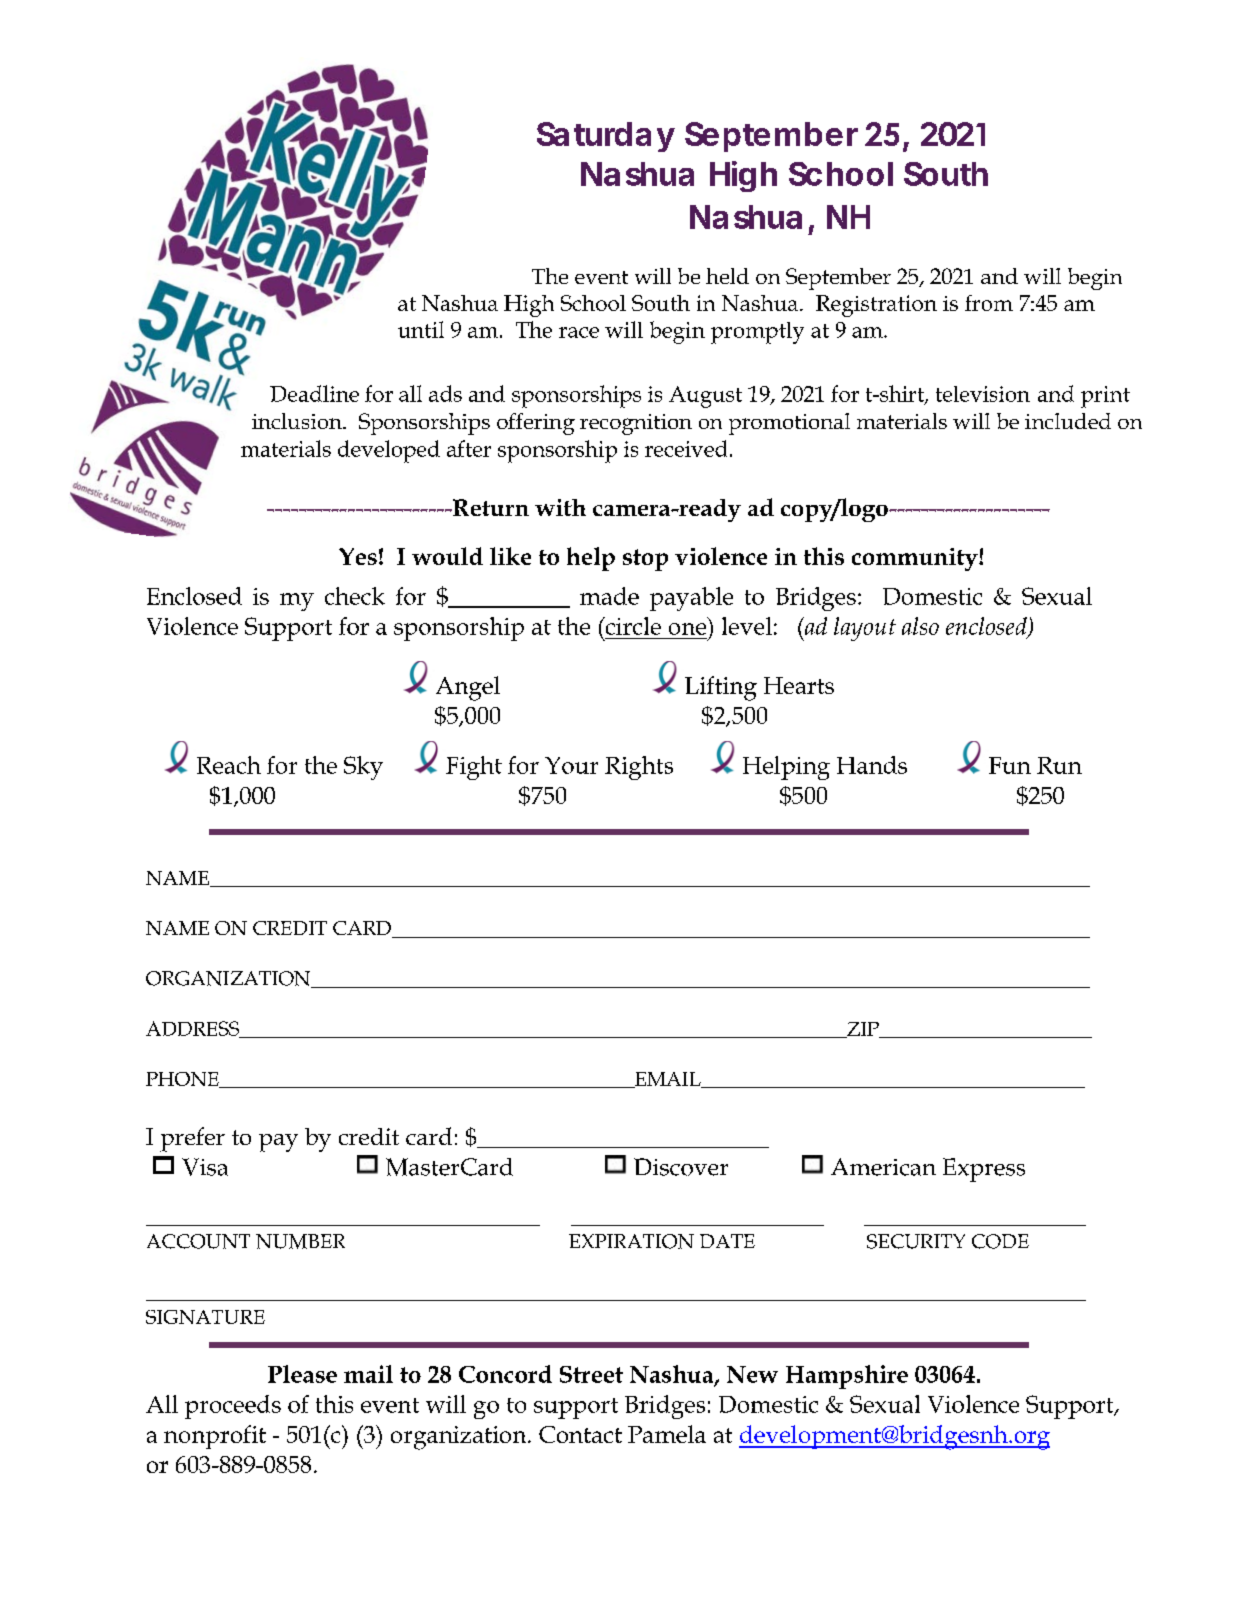 This screenshot has height=1602, width=1238. Describe the element at coordinates (639, 768) in the screenshot. I see `Rights` at that location.
